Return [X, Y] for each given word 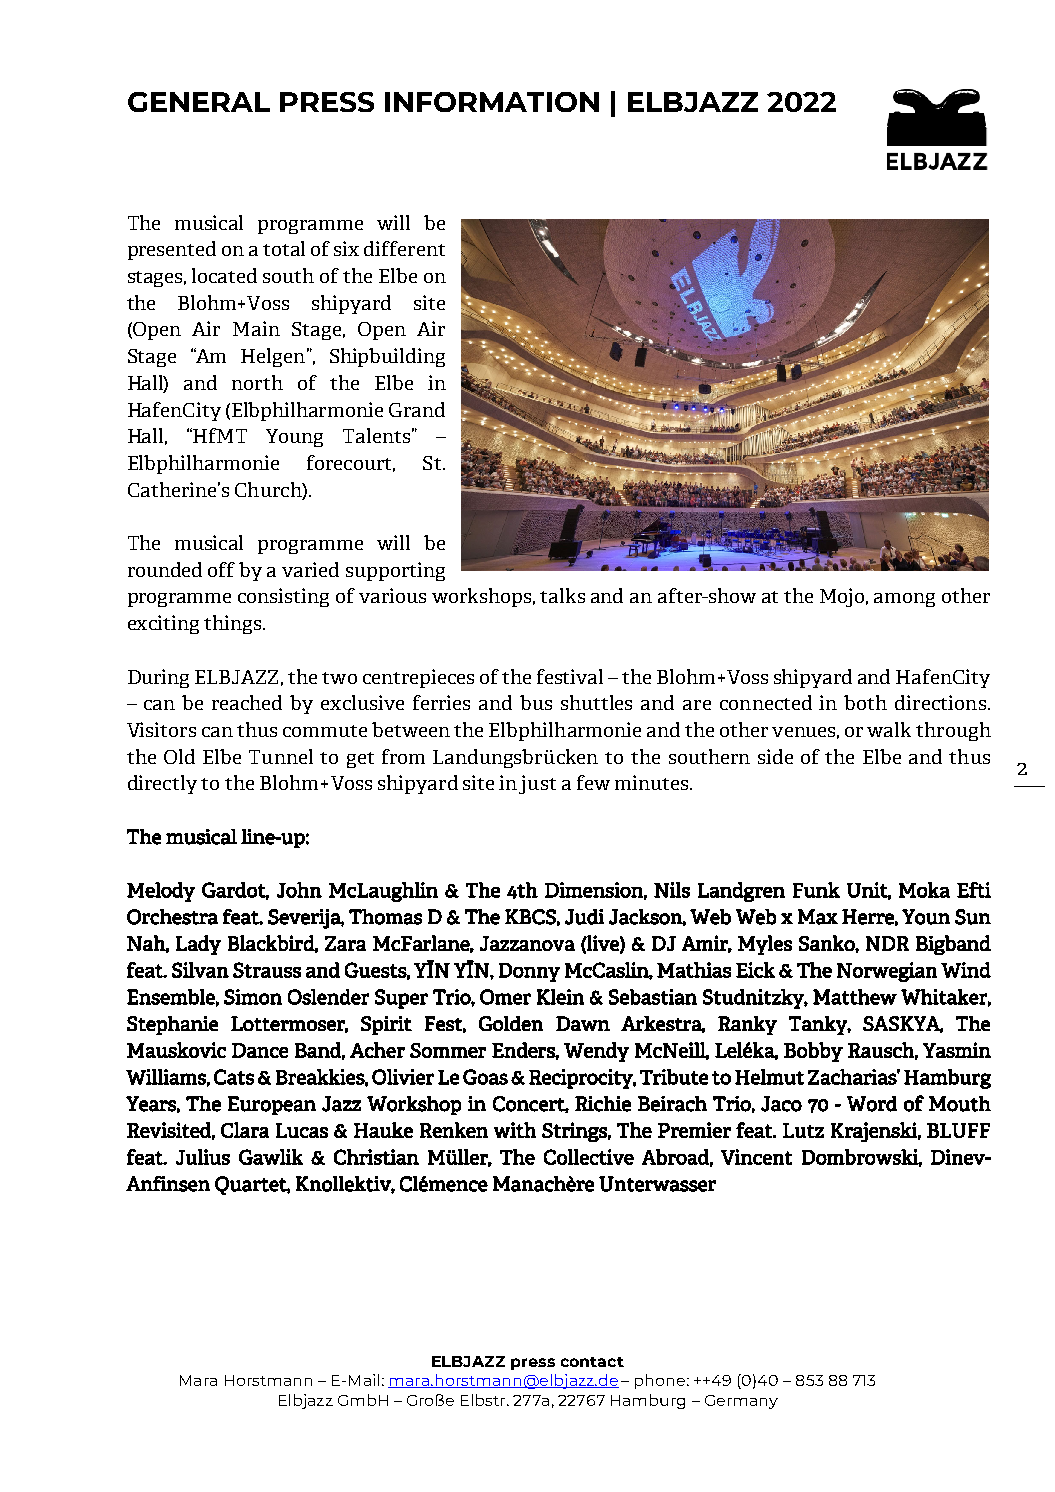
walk [889, 729]
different [404, 248]
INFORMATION [492, 102]
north [257, 382]
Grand [417, 409]
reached [247, 702]
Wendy [596, 1052]
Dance [260, 1050]
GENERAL [199, 102]
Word [872, 1104]
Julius [203, 1157]
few [593, 782]
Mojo [844, 597]
